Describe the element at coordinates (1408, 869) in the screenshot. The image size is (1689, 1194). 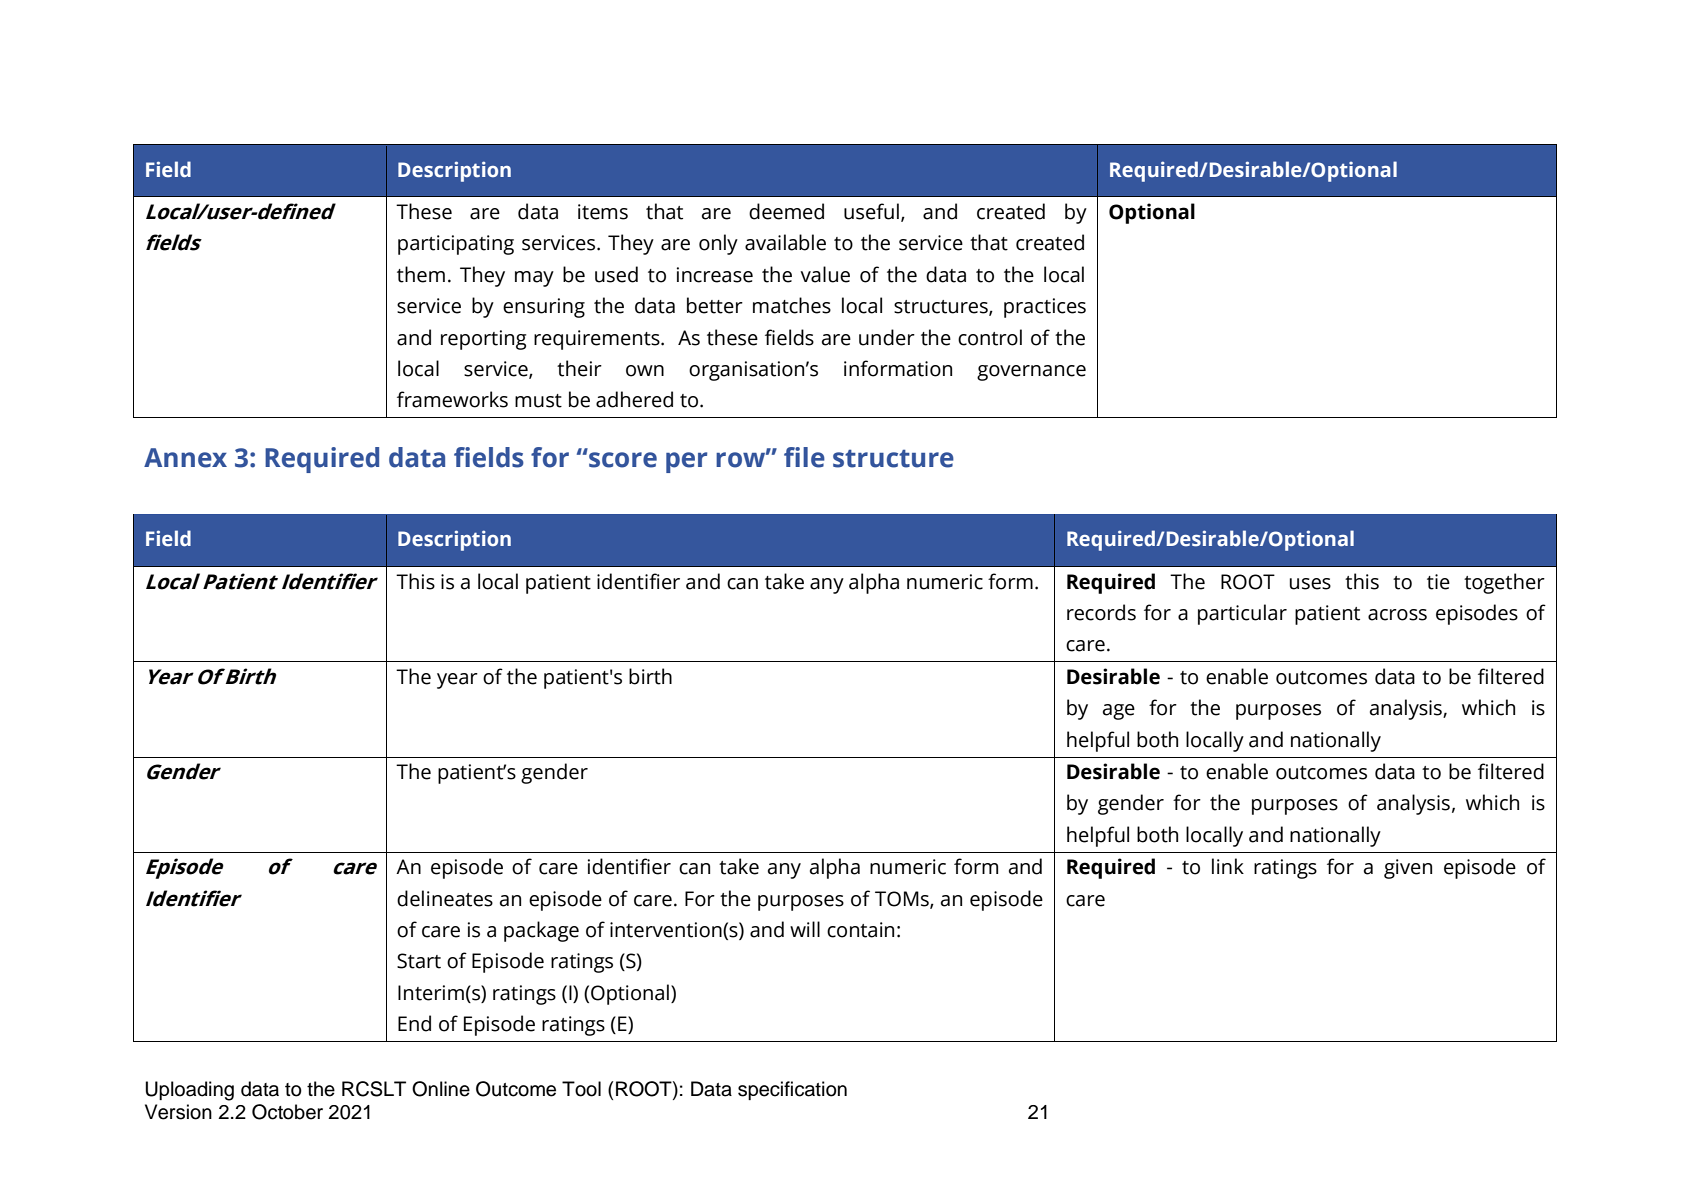
I see `given` at that location.
